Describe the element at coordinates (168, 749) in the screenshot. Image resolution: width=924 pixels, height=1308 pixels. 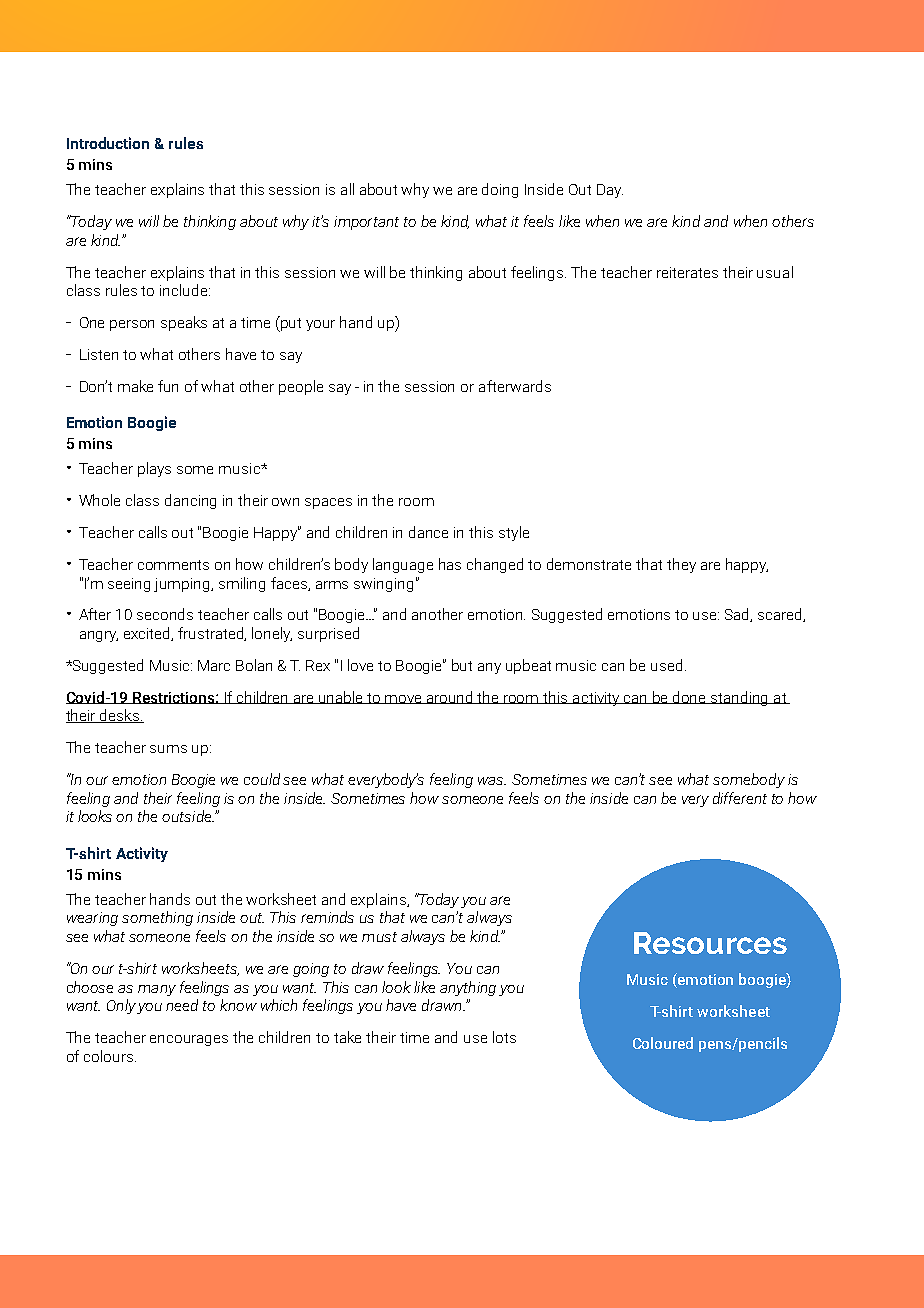
I see `sums` at that location.
